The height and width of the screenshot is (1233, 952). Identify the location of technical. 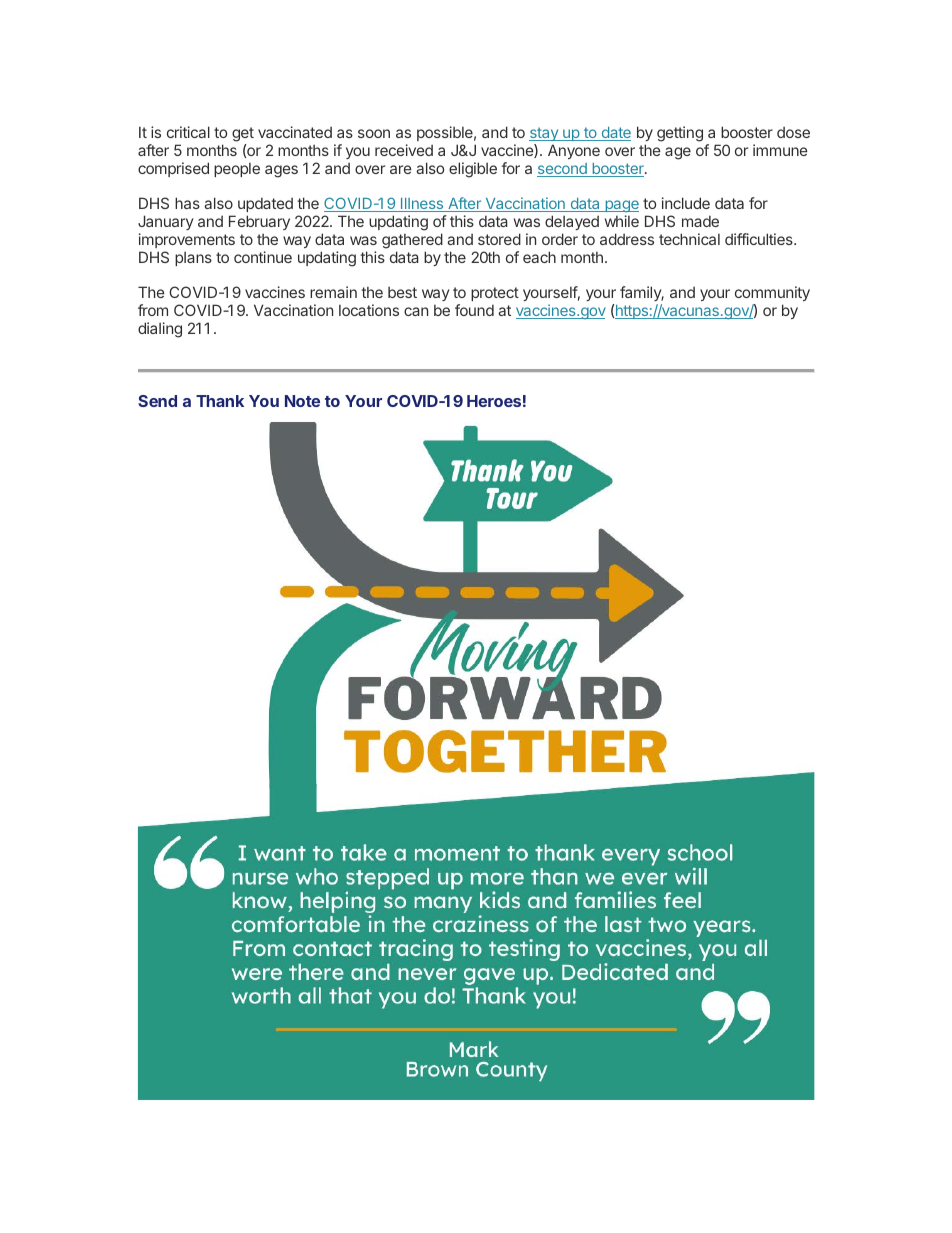
(689, 239).
